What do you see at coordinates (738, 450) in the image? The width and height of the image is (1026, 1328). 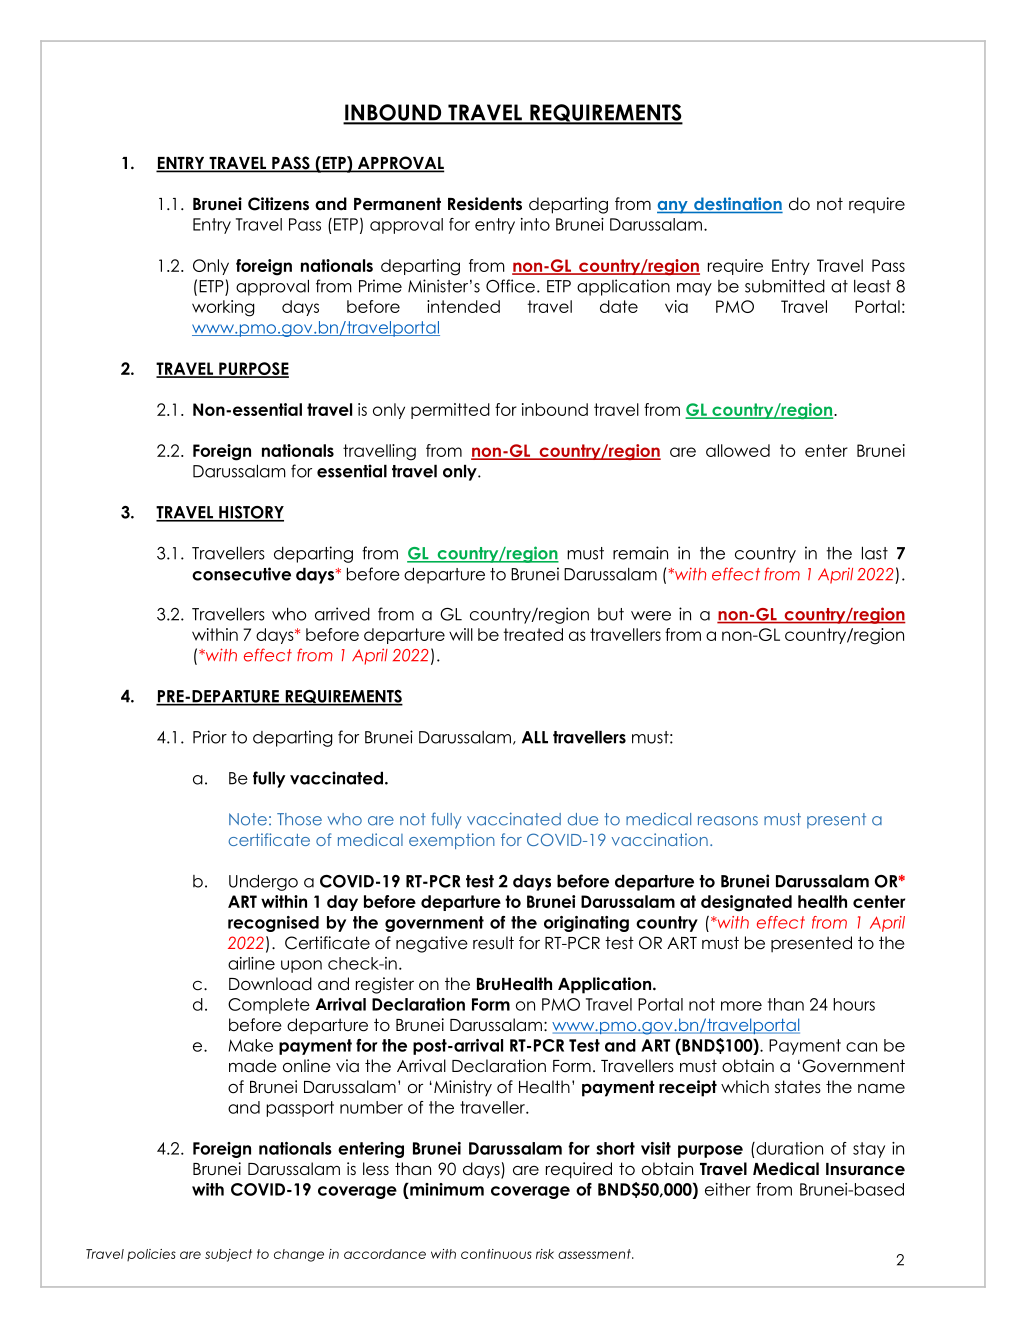 I see `allowed` at bounding box center [738, 450].
